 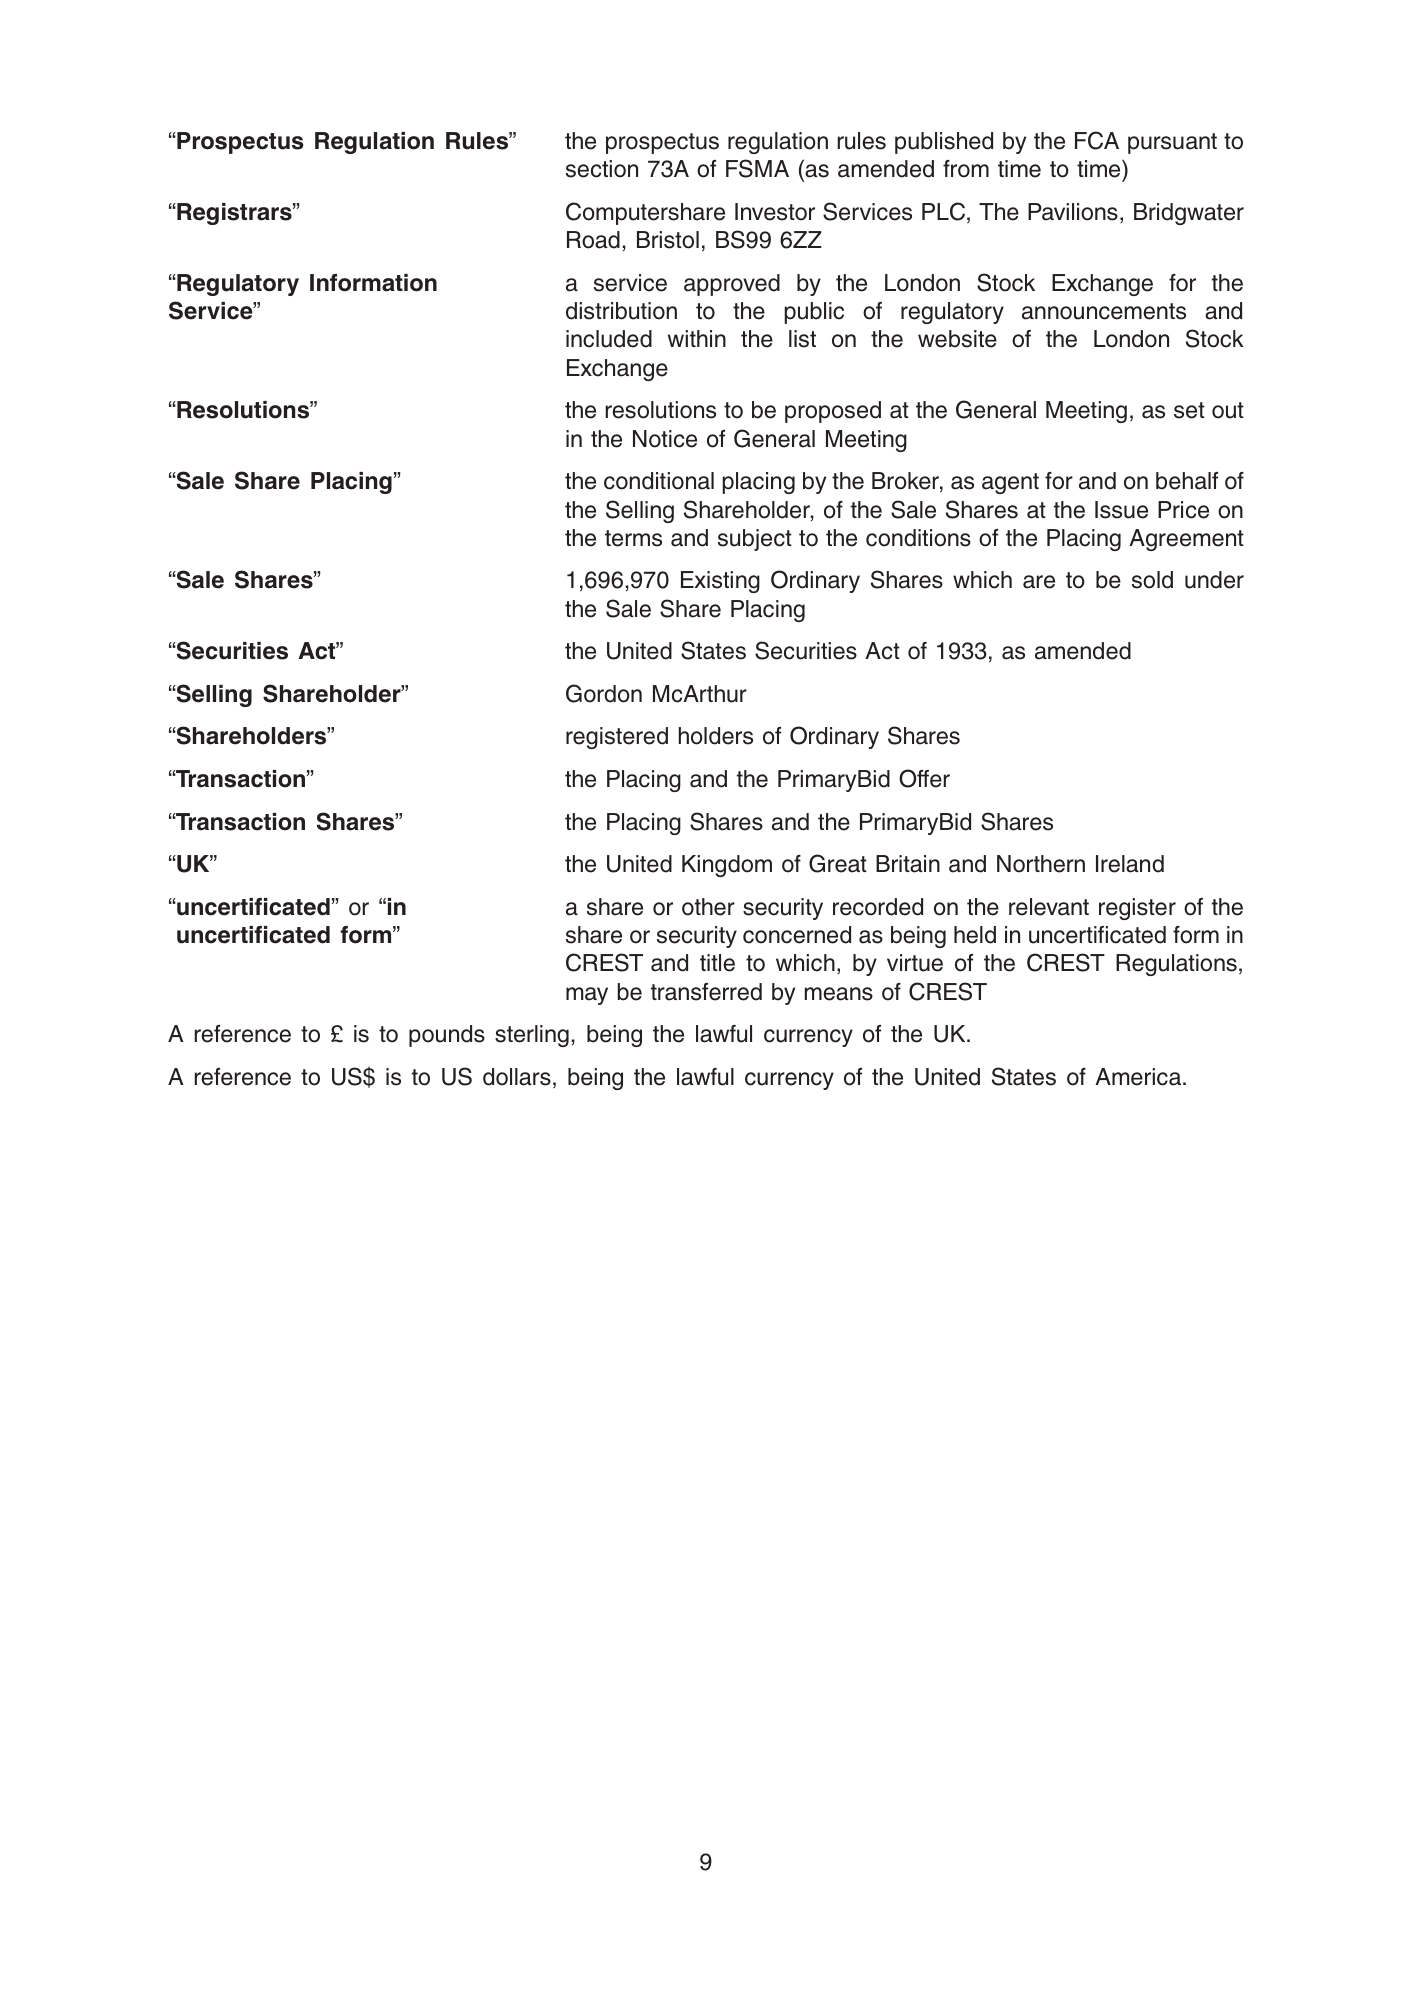 What do you see at coordinates (924, 778) in the document?
I see `Offer` at bounding box center [924, 778].
